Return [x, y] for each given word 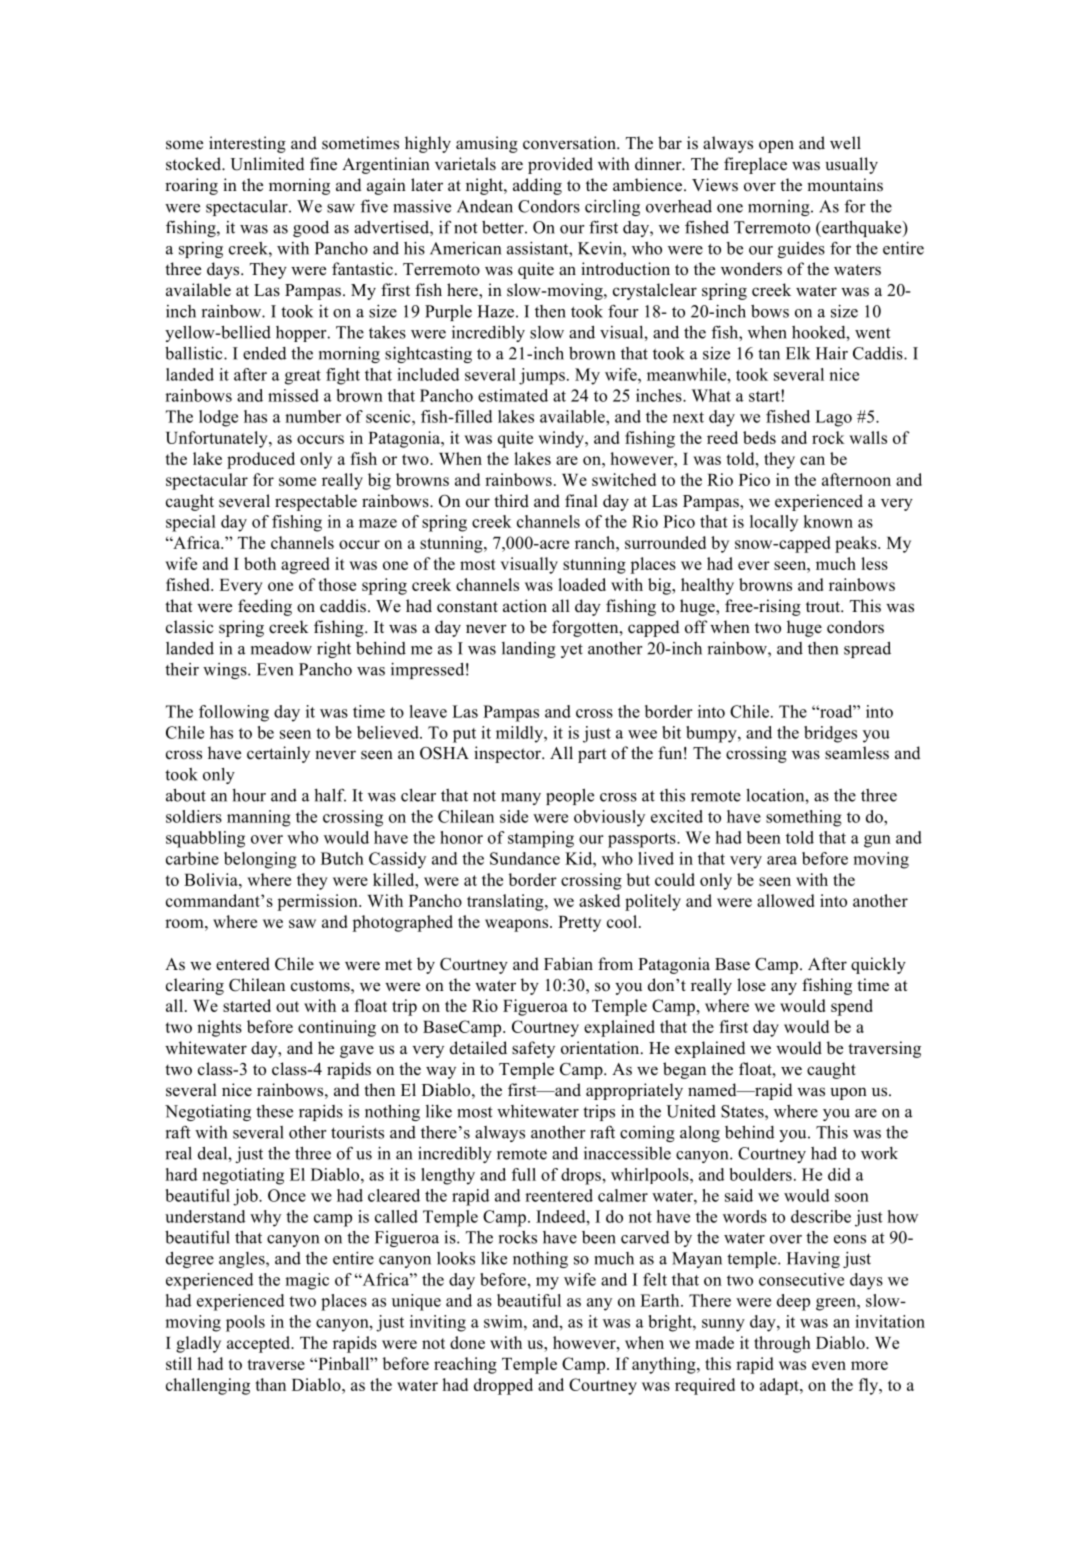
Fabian [568, 964]
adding [537, 186]
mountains [845, 185]
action [525, 606]
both [260, 563]
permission [318, 902]
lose [751, 985]
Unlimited [267, 164]
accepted [260, 1344]
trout [824, 607]
